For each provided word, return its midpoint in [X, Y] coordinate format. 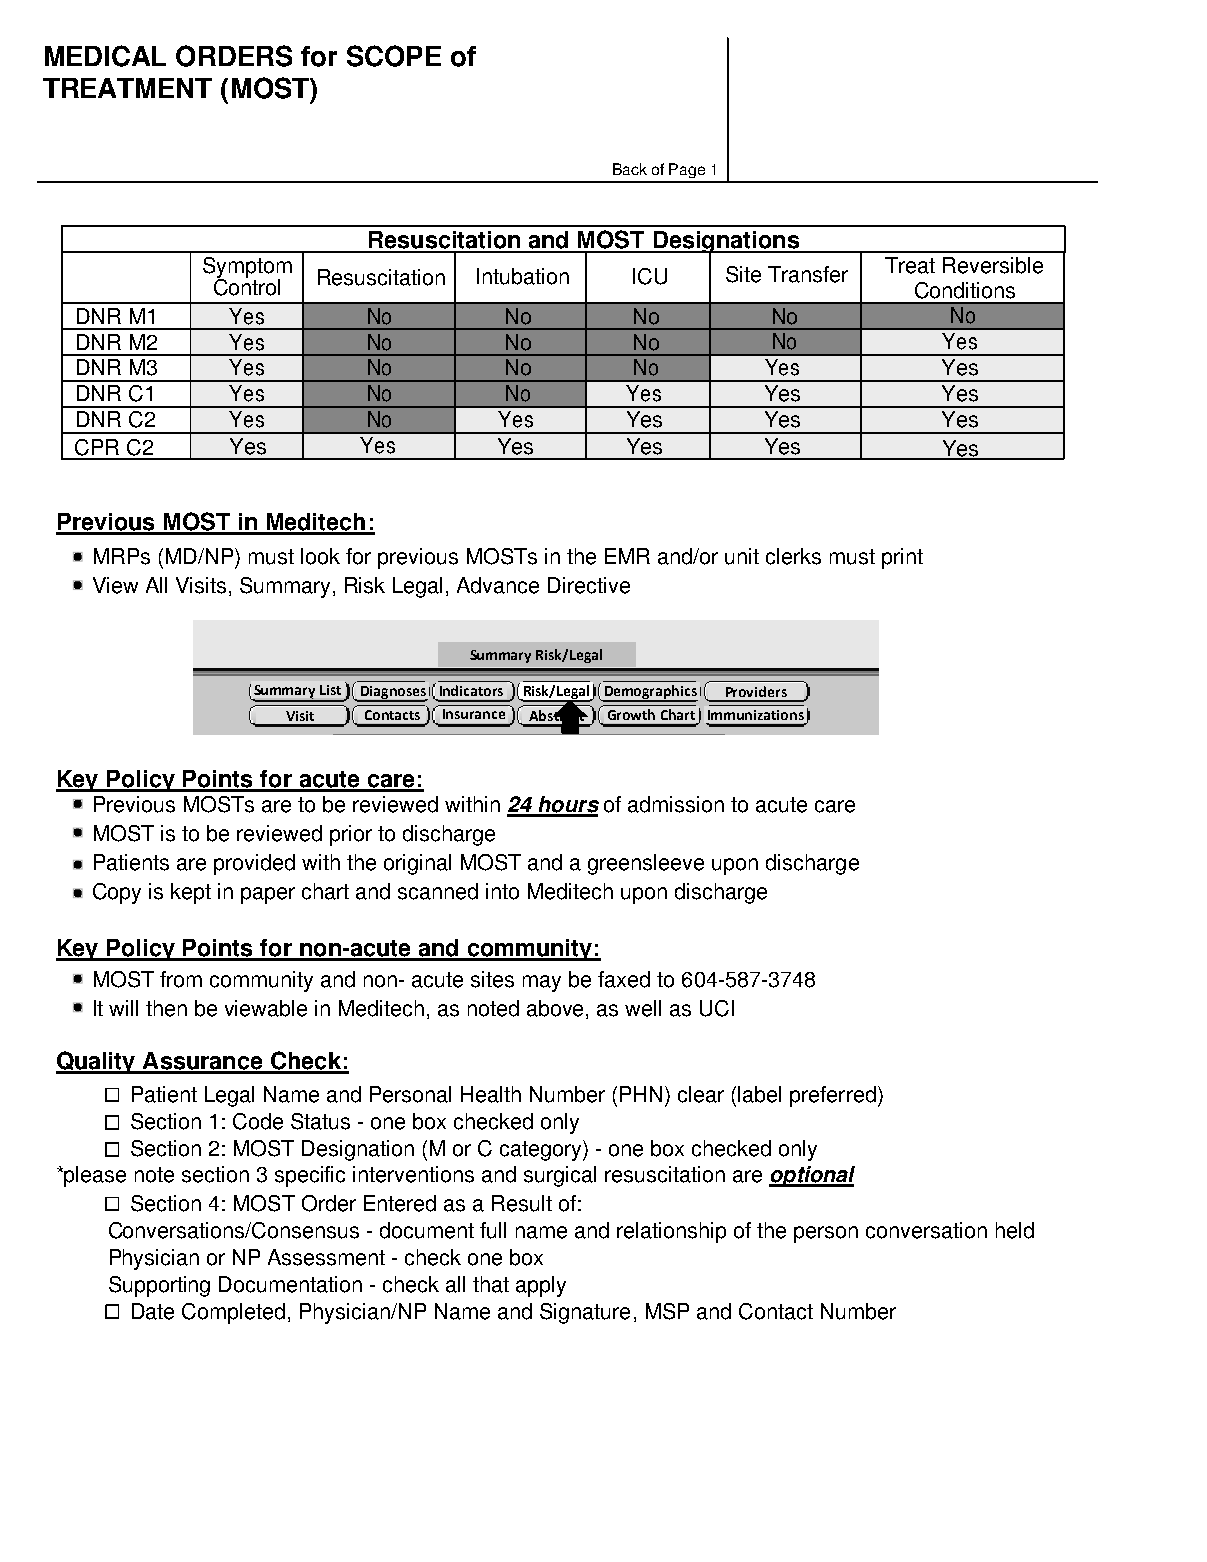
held [1015, 1230]
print [902, 558]
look [320, 556]
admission [676, 804]
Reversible [993, 265]
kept [191, 893]
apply [541, 1286]
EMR [627, 556]
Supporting [159, 1286]
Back [630, 169]
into [502, 891]
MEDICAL [105, 56]
